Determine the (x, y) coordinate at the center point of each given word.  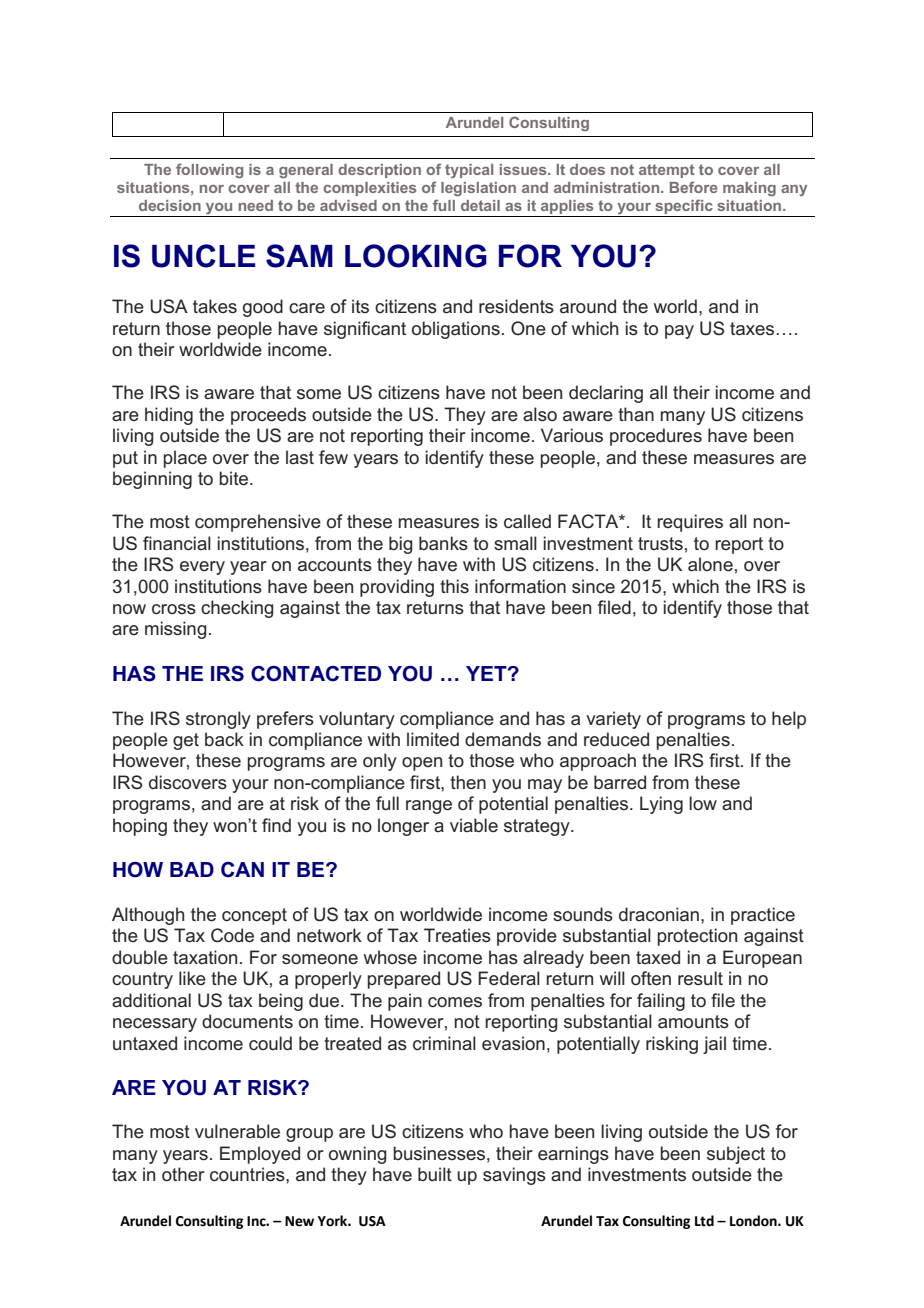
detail (480, 205)
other (183, 1174)
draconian (659, 914)
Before (694, 187)
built (435, 1174)
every (202, 568)
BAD (192, 869)
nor (212, 189)
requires (690, 523)
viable (474, 825)
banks (443, 543)
